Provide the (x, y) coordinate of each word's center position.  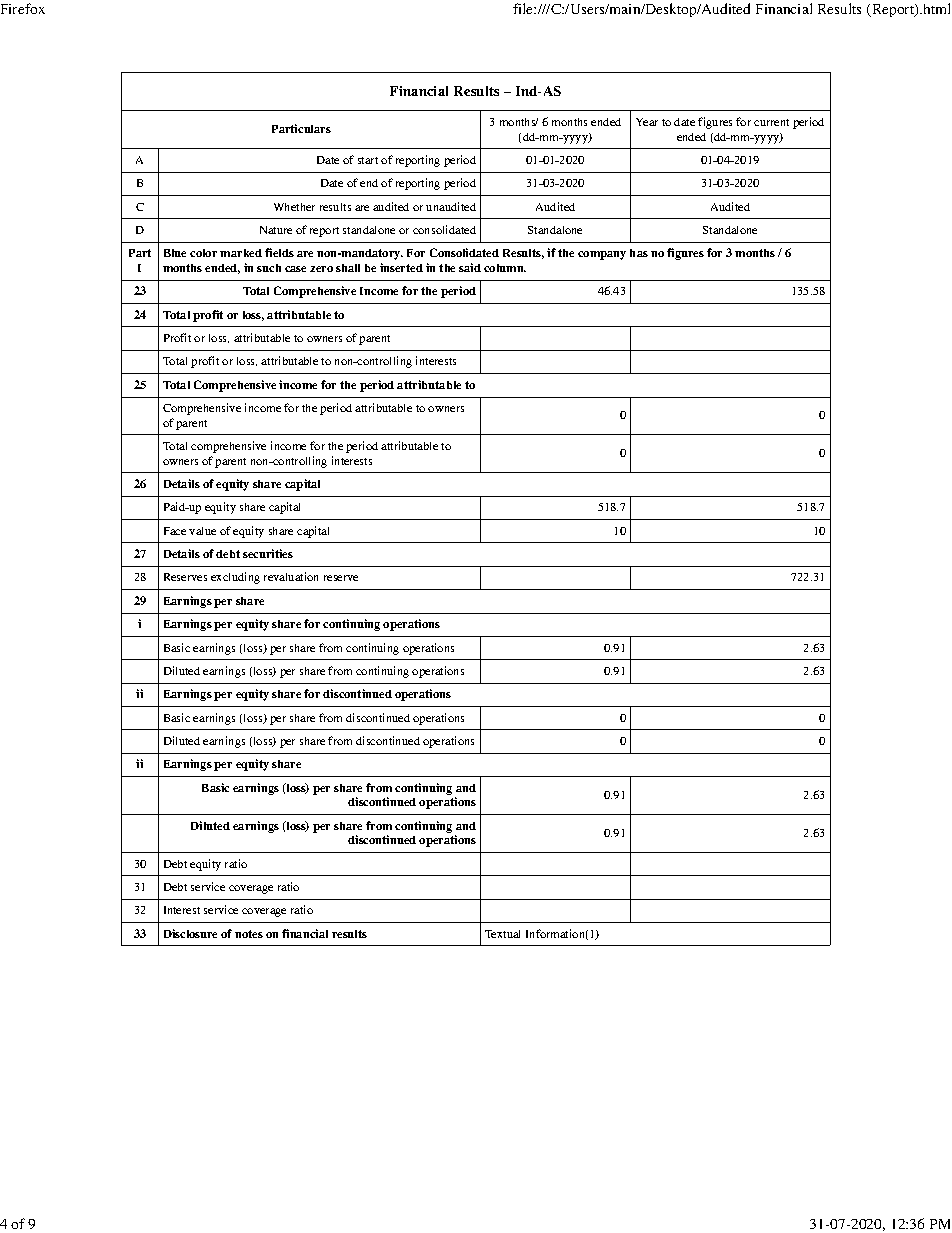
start (368, 160)
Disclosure (190, 933)
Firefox (23, 8)
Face (175, 531)
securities (268, 553)
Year (647, 122)
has (639, 253)
